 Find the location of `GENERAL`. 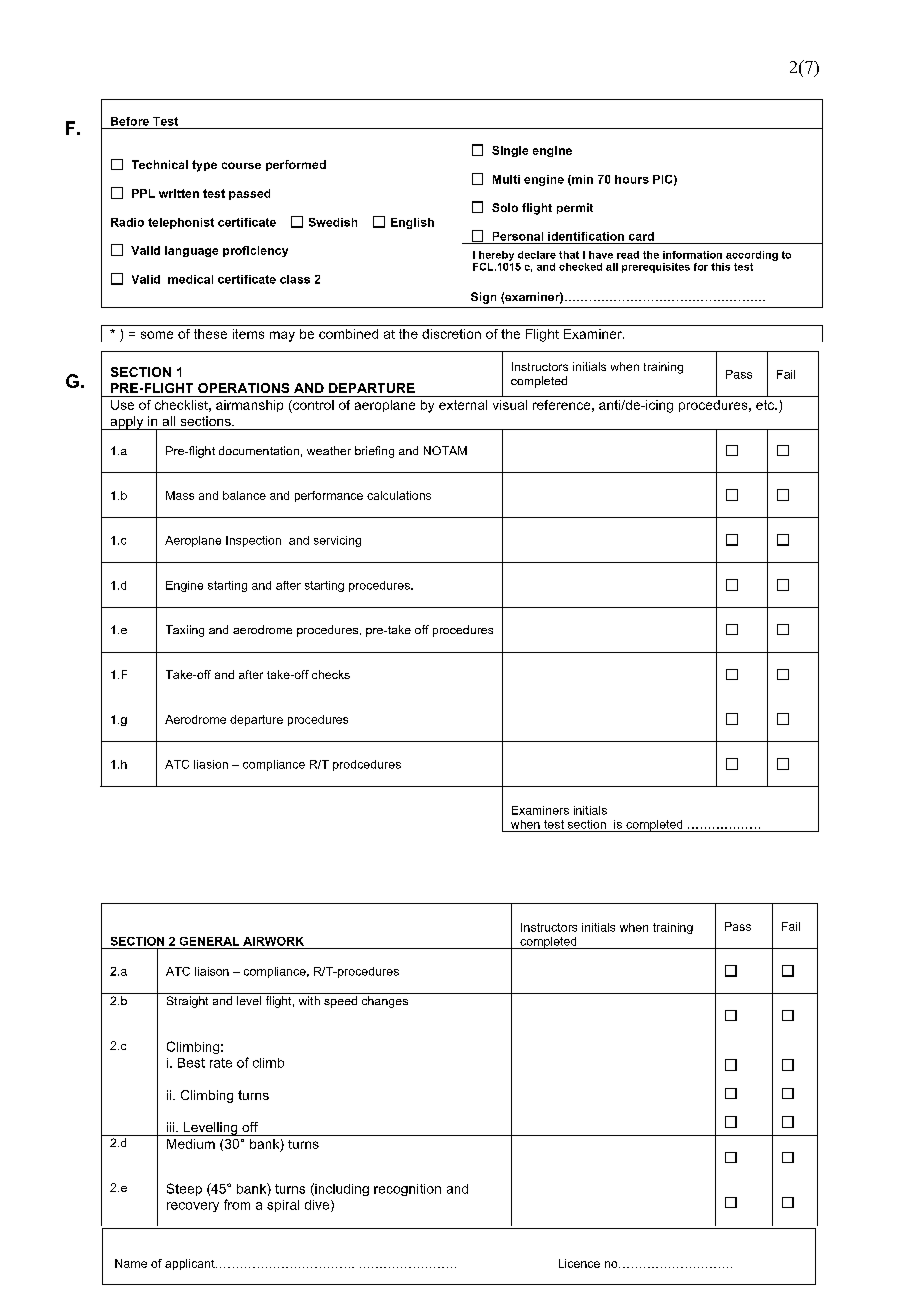

GENERAL is located at coordinates (209, 941).
